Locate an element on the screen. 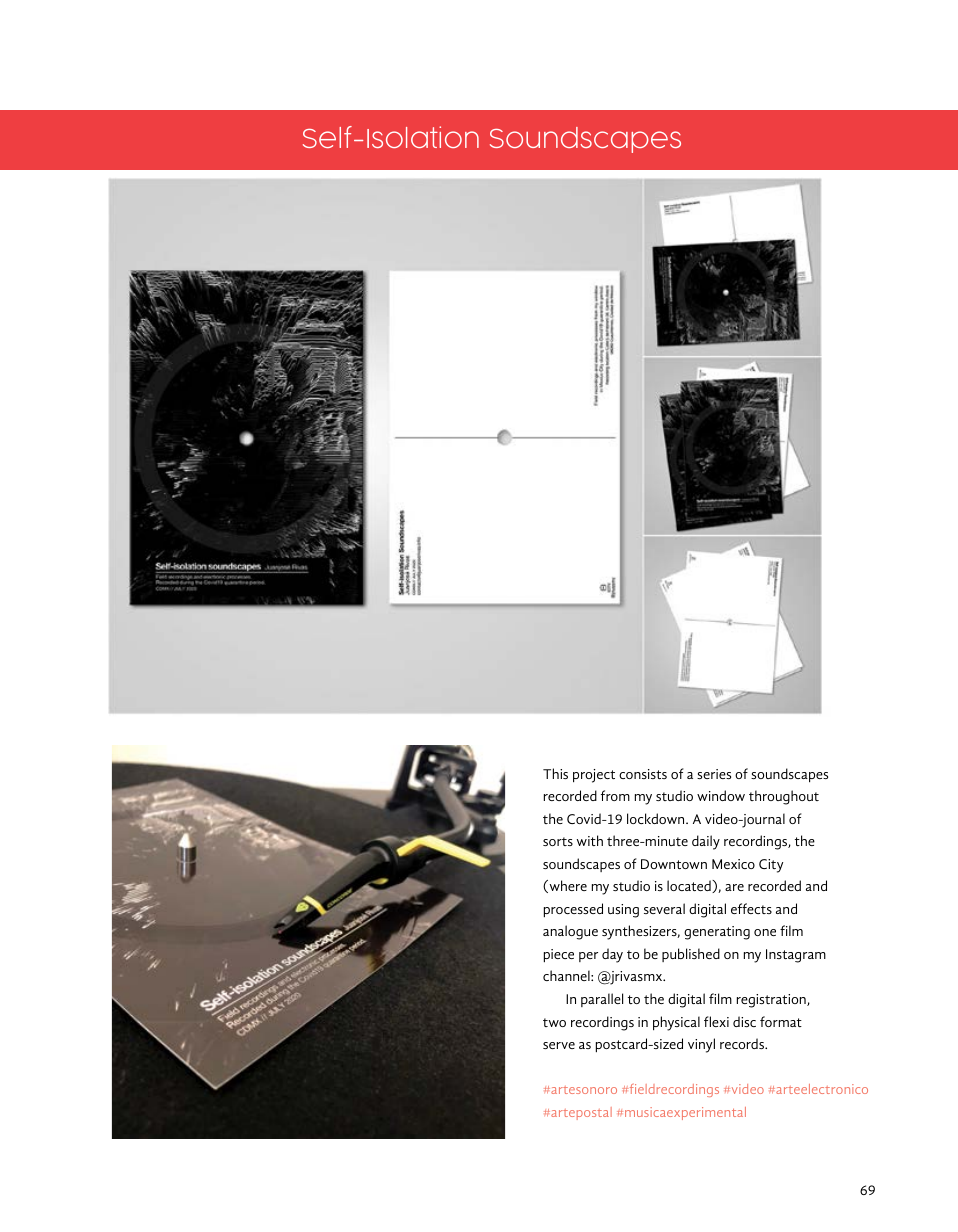 This screenshot has height=1232, width=958. physical is located at coordinates (676, 1023).
